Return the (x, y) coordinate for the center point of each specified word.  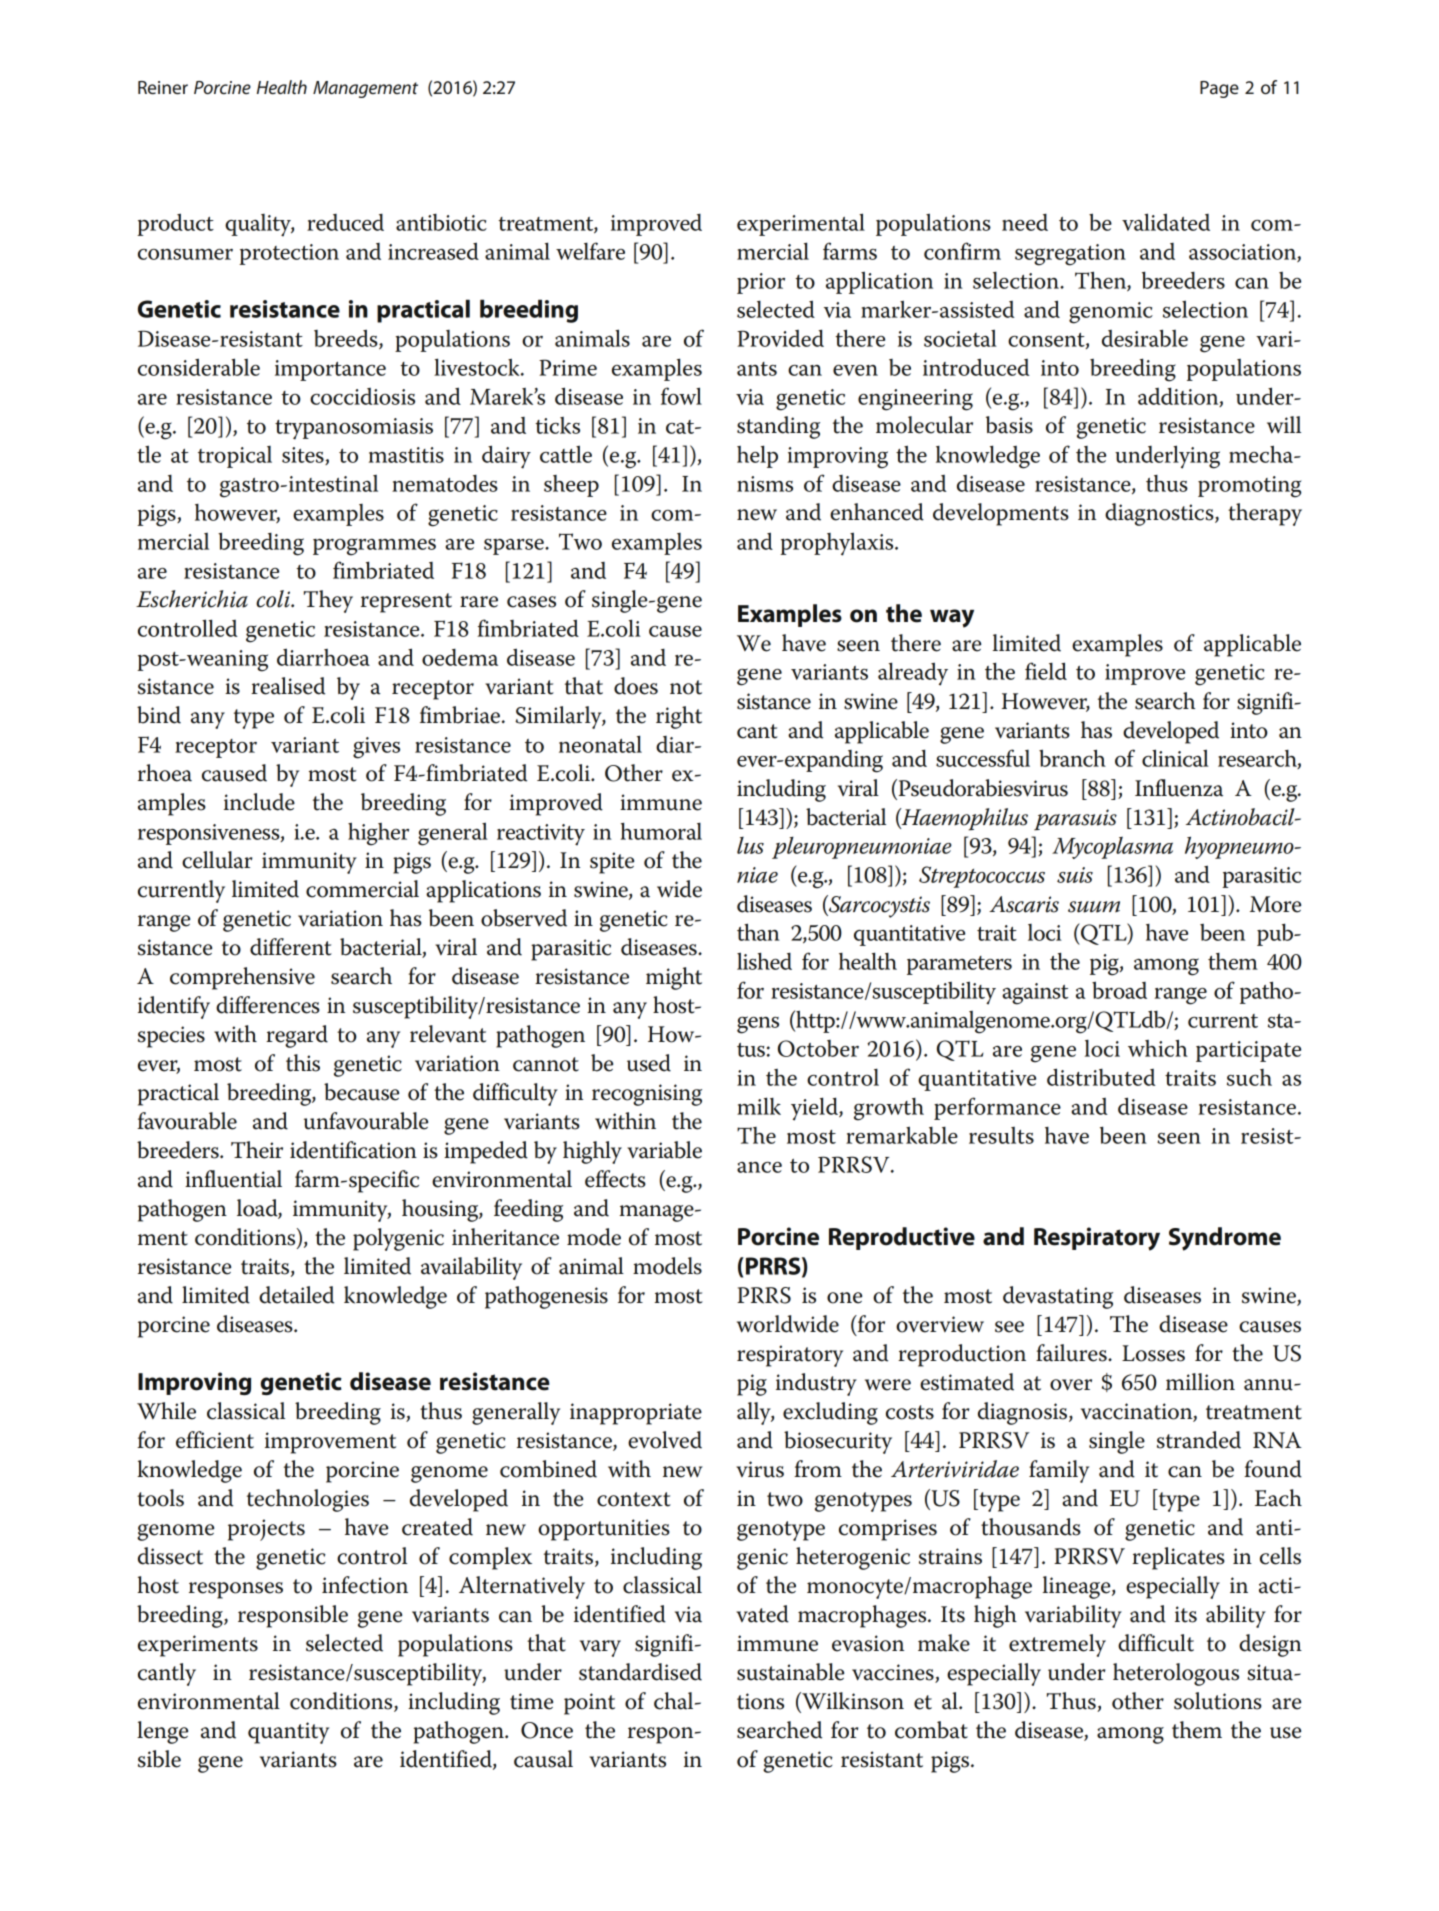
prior (761, 283)
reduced (345, 222)
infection (365, 1585)
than (758, 932)
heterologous (1176, 1674)
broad (1119, 990)
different (291, 947)
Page (1219, 89)
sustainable (790, 1672)
